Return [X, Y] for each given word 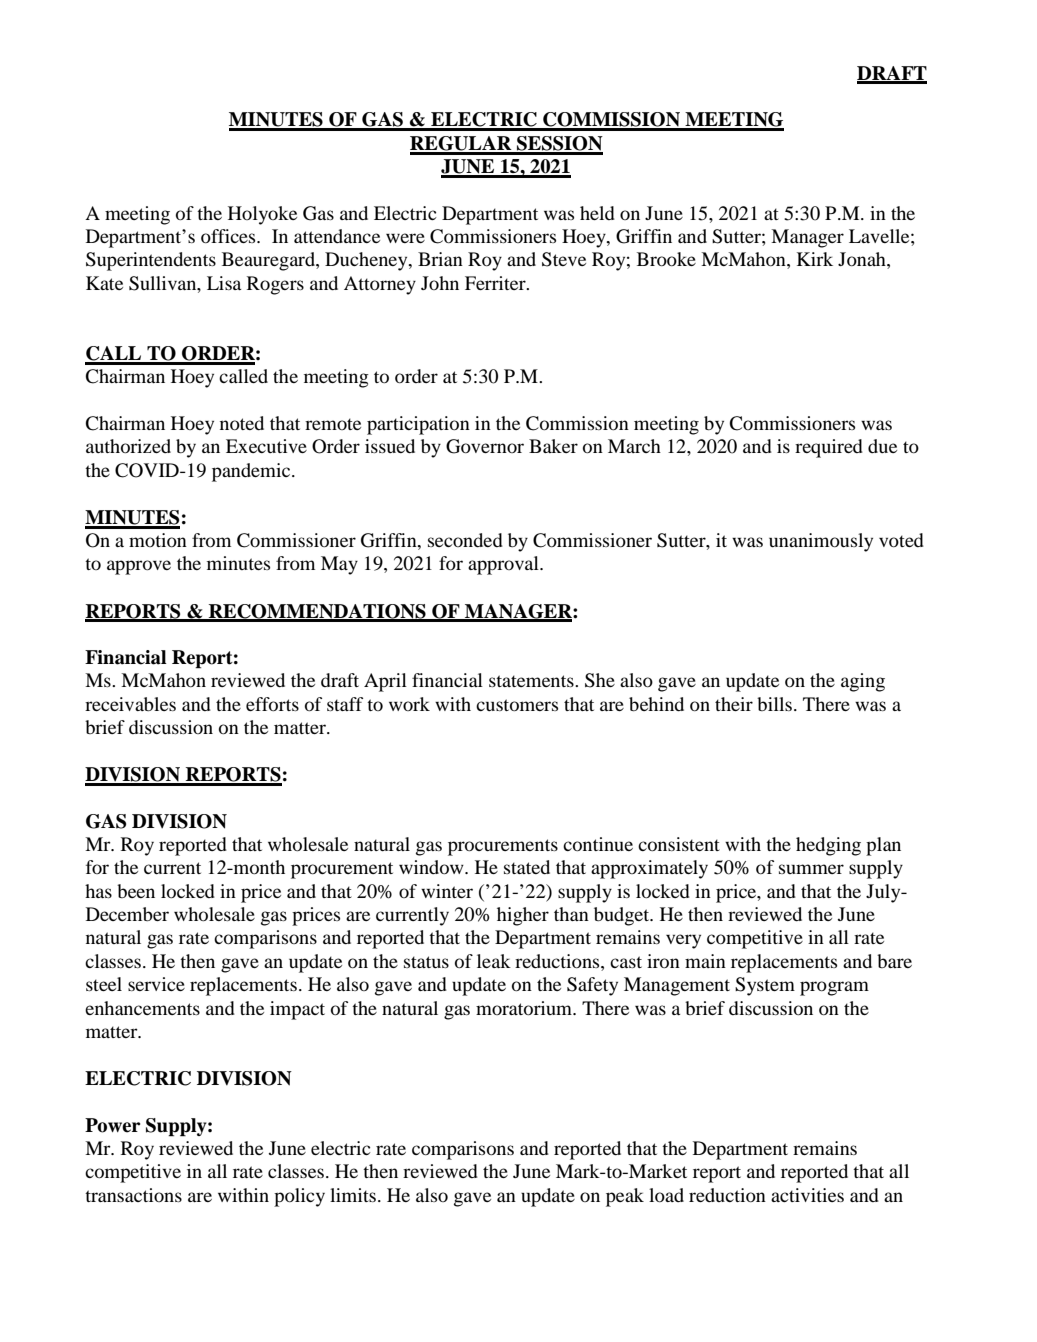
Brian [440, 259]
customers [517, 705]
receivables [130, 704]
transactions [133, 1195]
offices [229, 236]
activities [807, 1195]
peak [625, 1197]
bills [774, 704]
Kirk [815, 259]
